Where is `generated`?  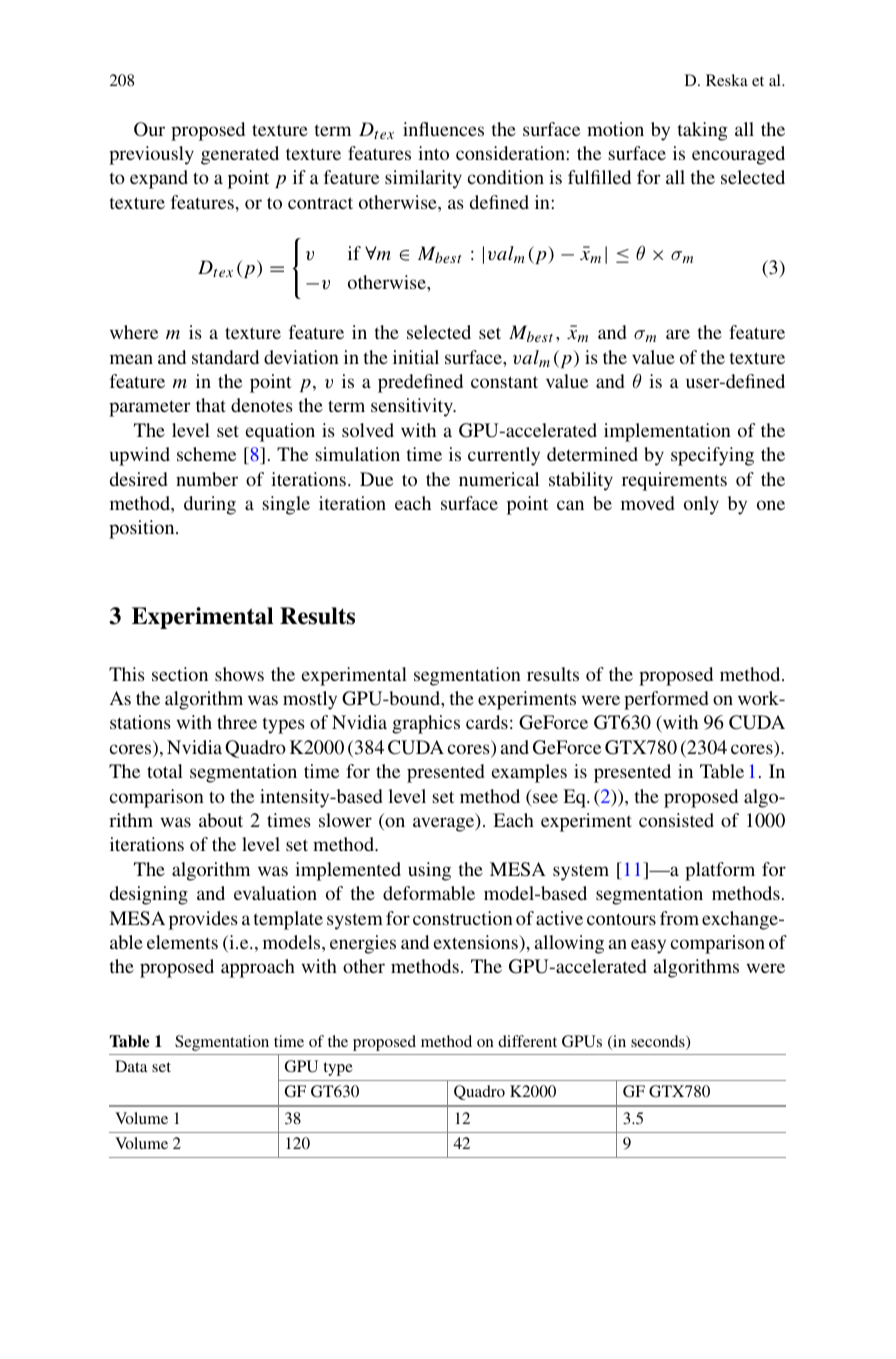 generated is located at coordinates (240, 155).
